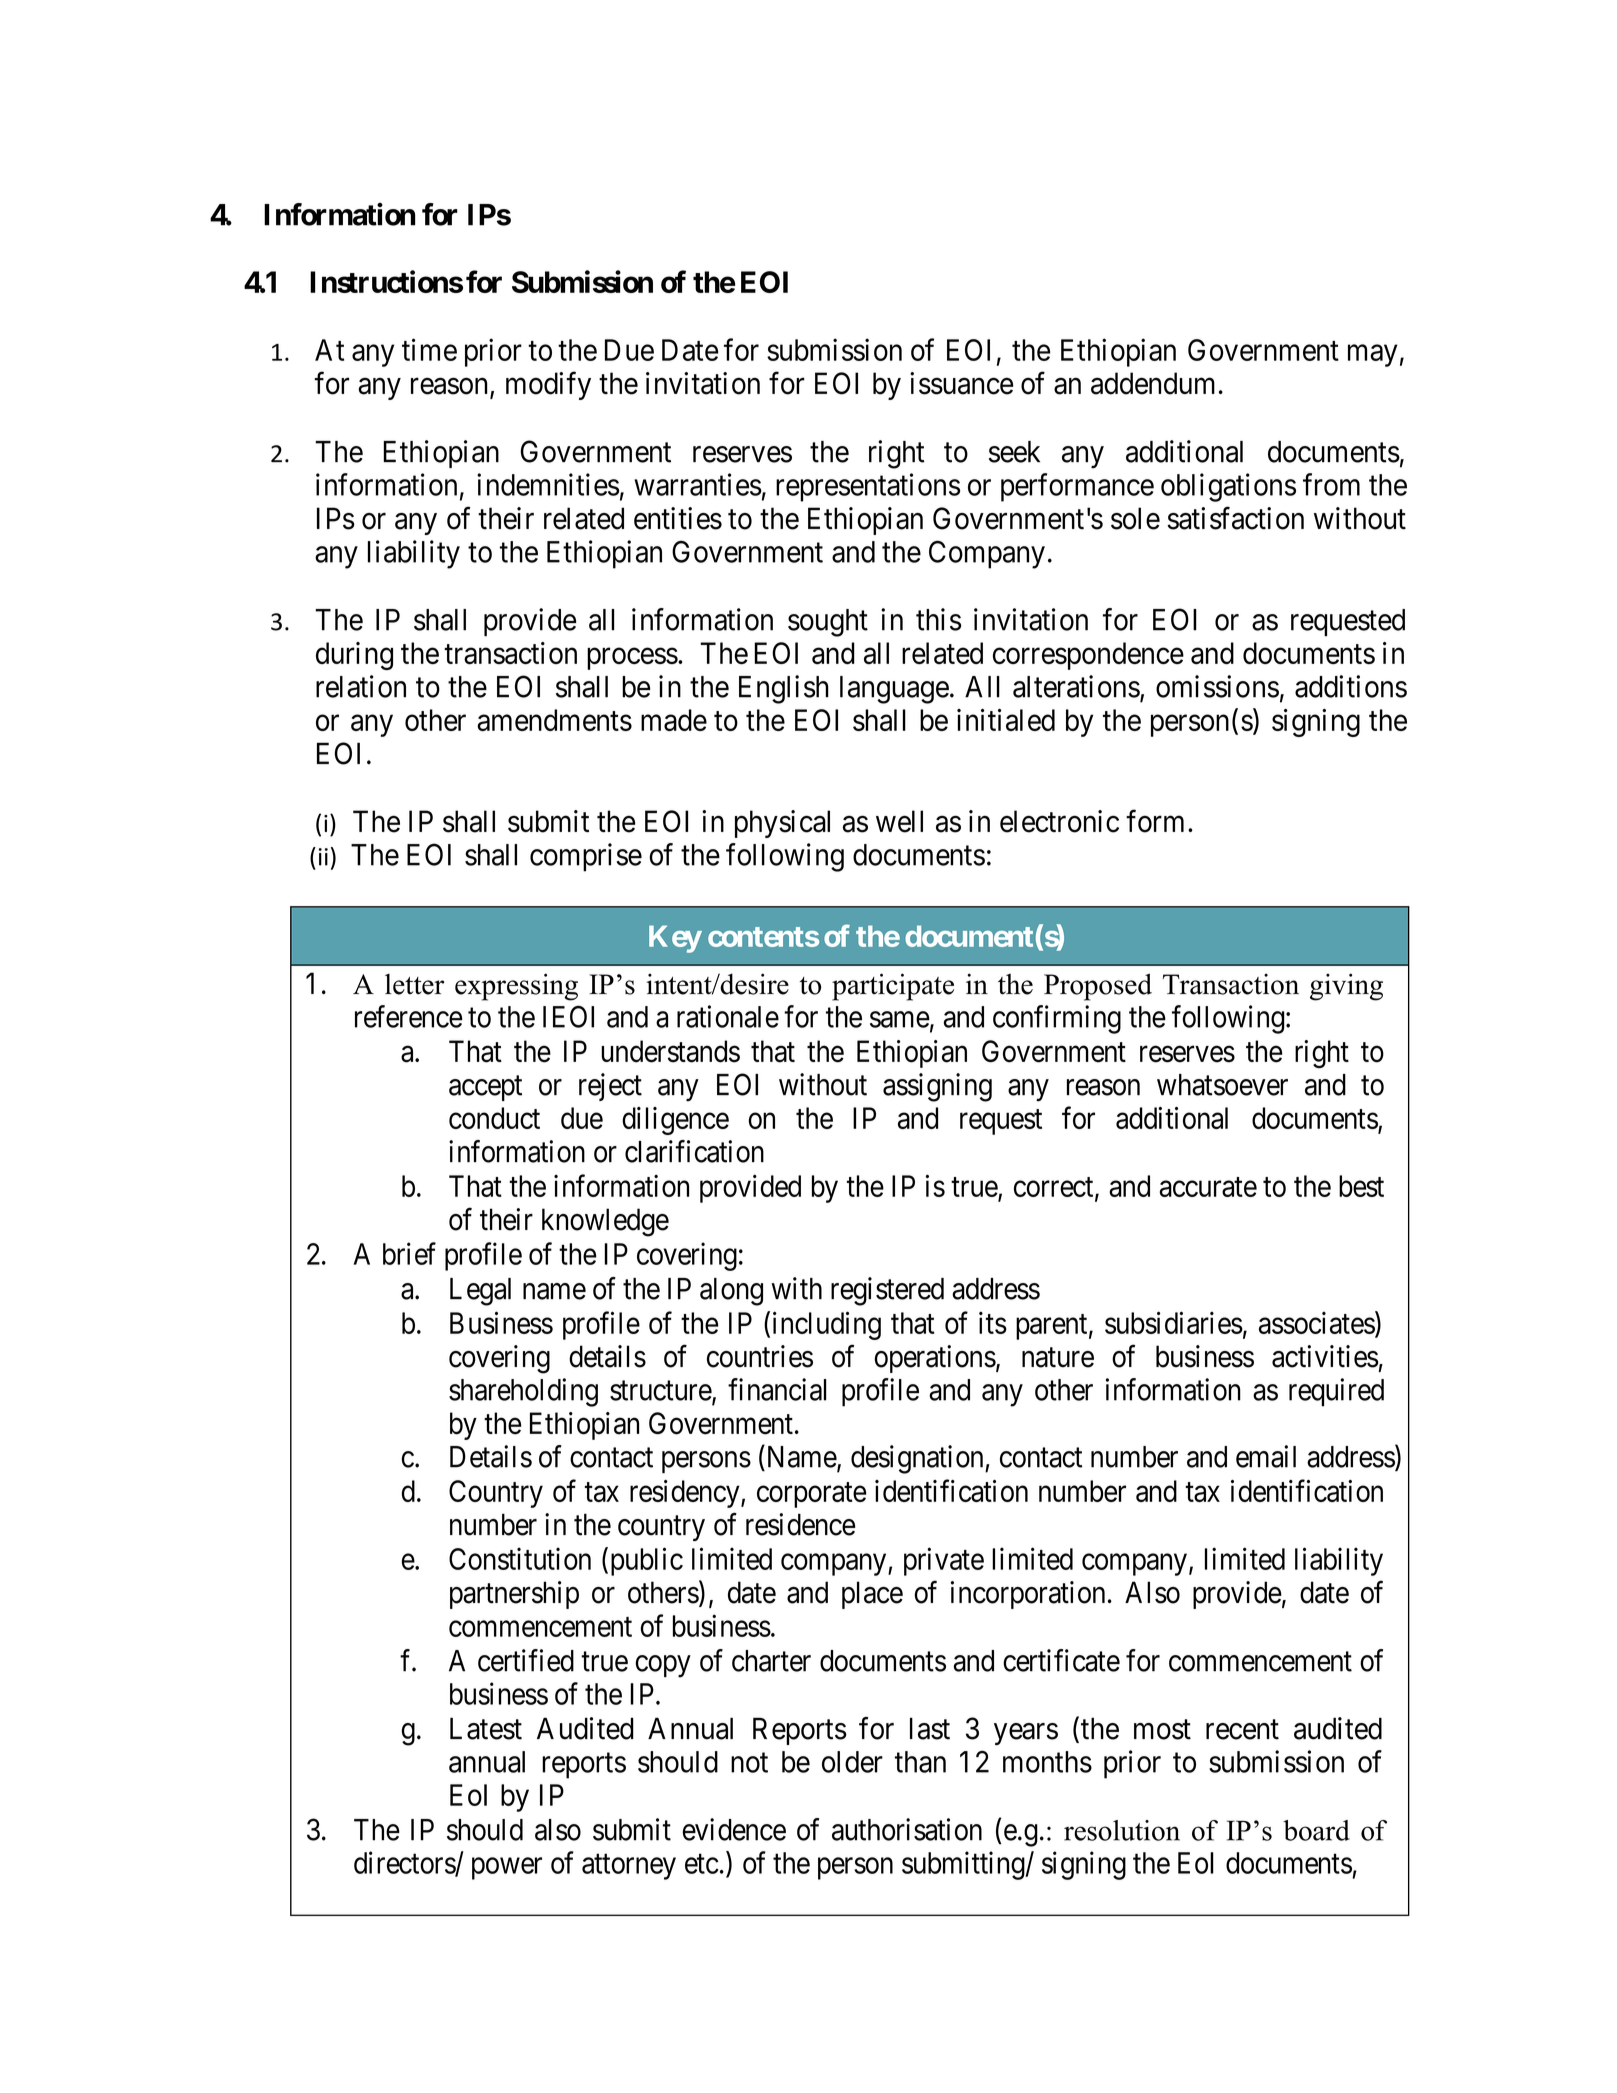  What do you see at coordinates (1316, 1830) in the image?
I see `board` at bounding box center [1316, 1830].
